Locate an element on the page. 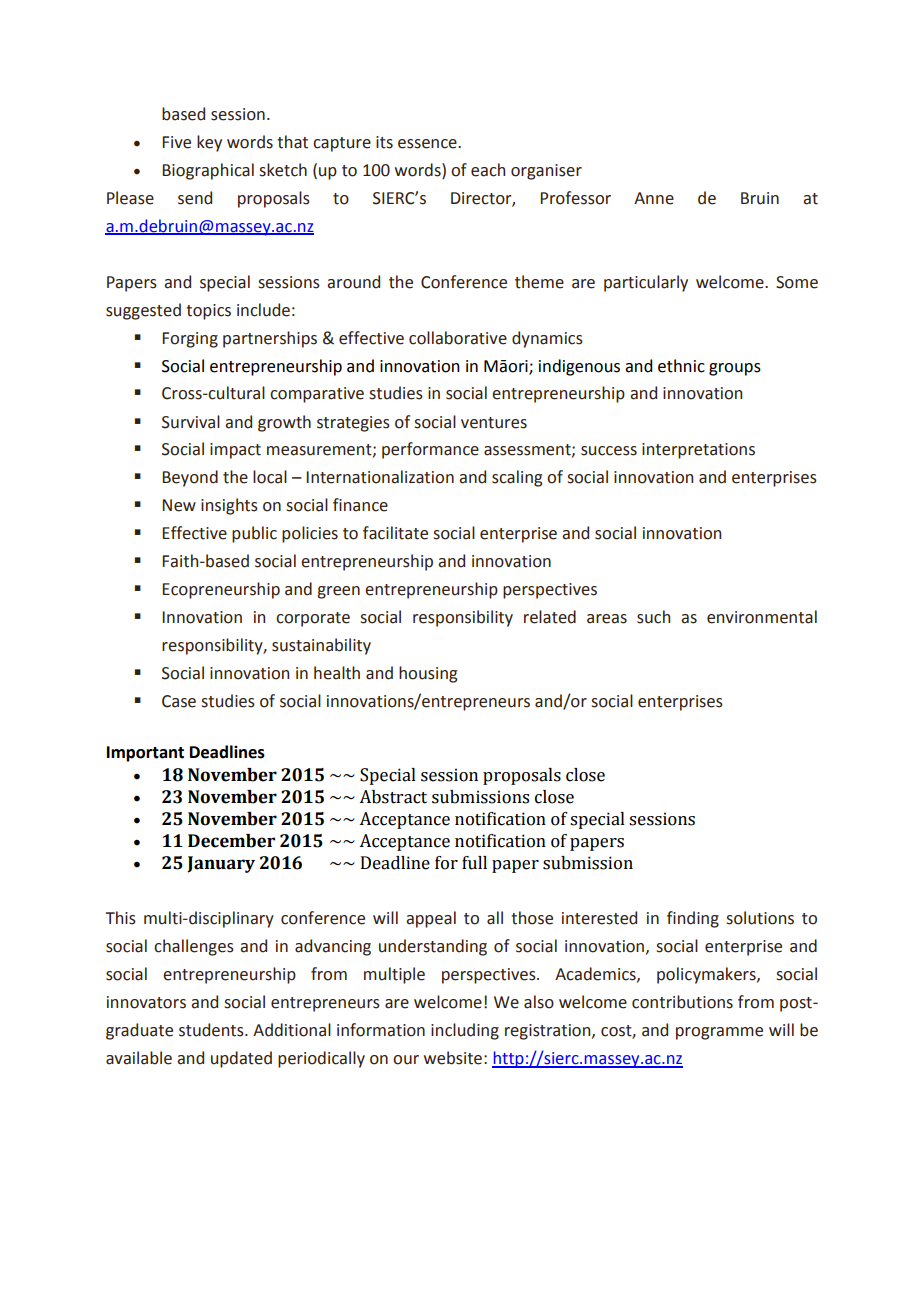 The height and width of the image is (1308, 924). each is located at coordinates (488, 170).
